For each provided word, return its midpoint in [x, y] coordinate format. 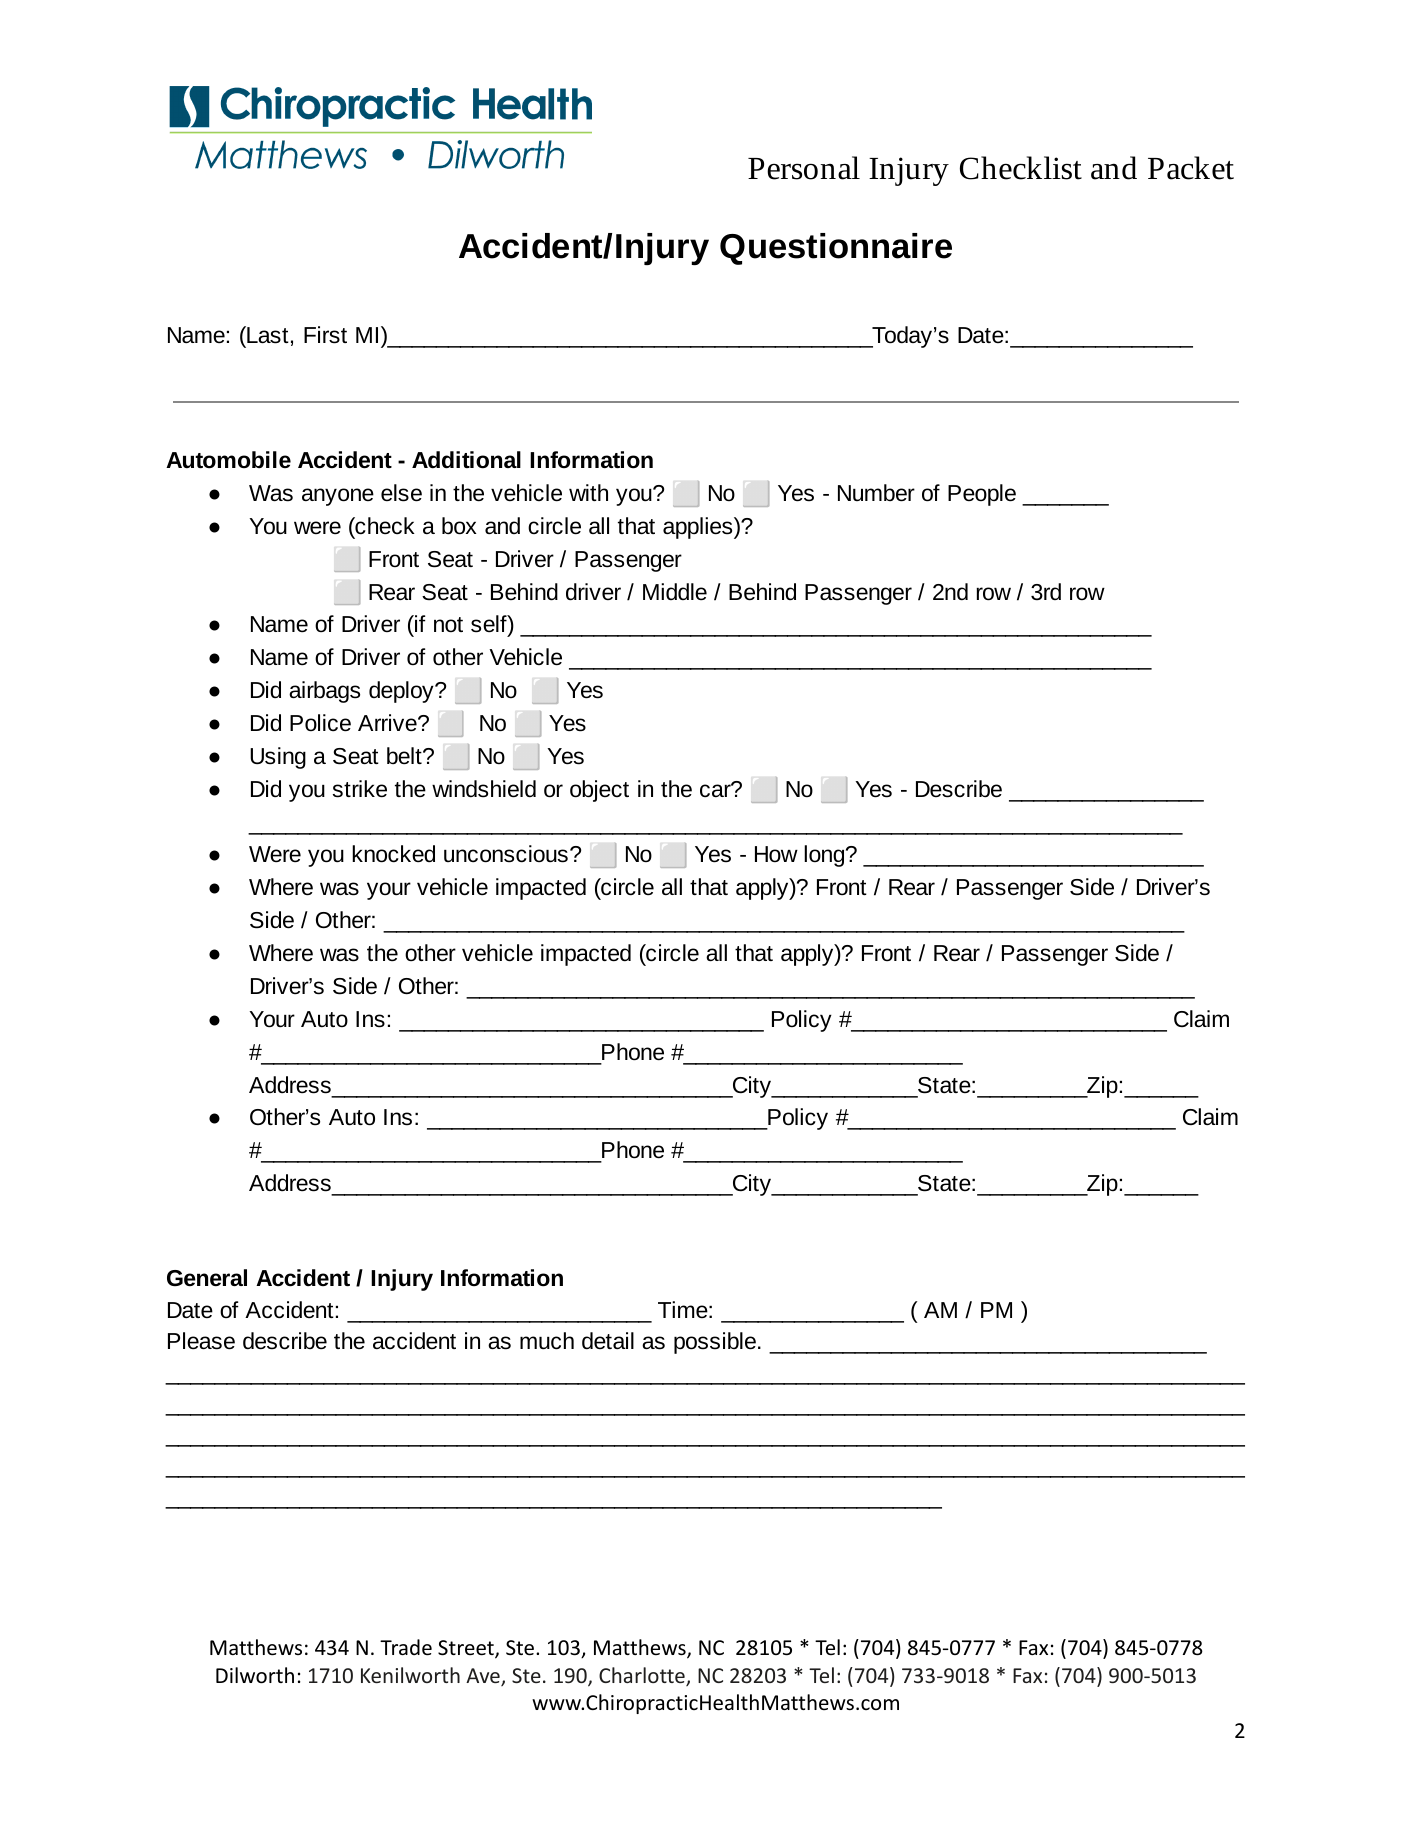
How [776, 854]
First [325, 335]
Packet [1191, 168]
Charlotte [643, 1676]
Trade [406, 1647]
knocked [393, 854]
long [825, 856]
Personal [804, 168]
